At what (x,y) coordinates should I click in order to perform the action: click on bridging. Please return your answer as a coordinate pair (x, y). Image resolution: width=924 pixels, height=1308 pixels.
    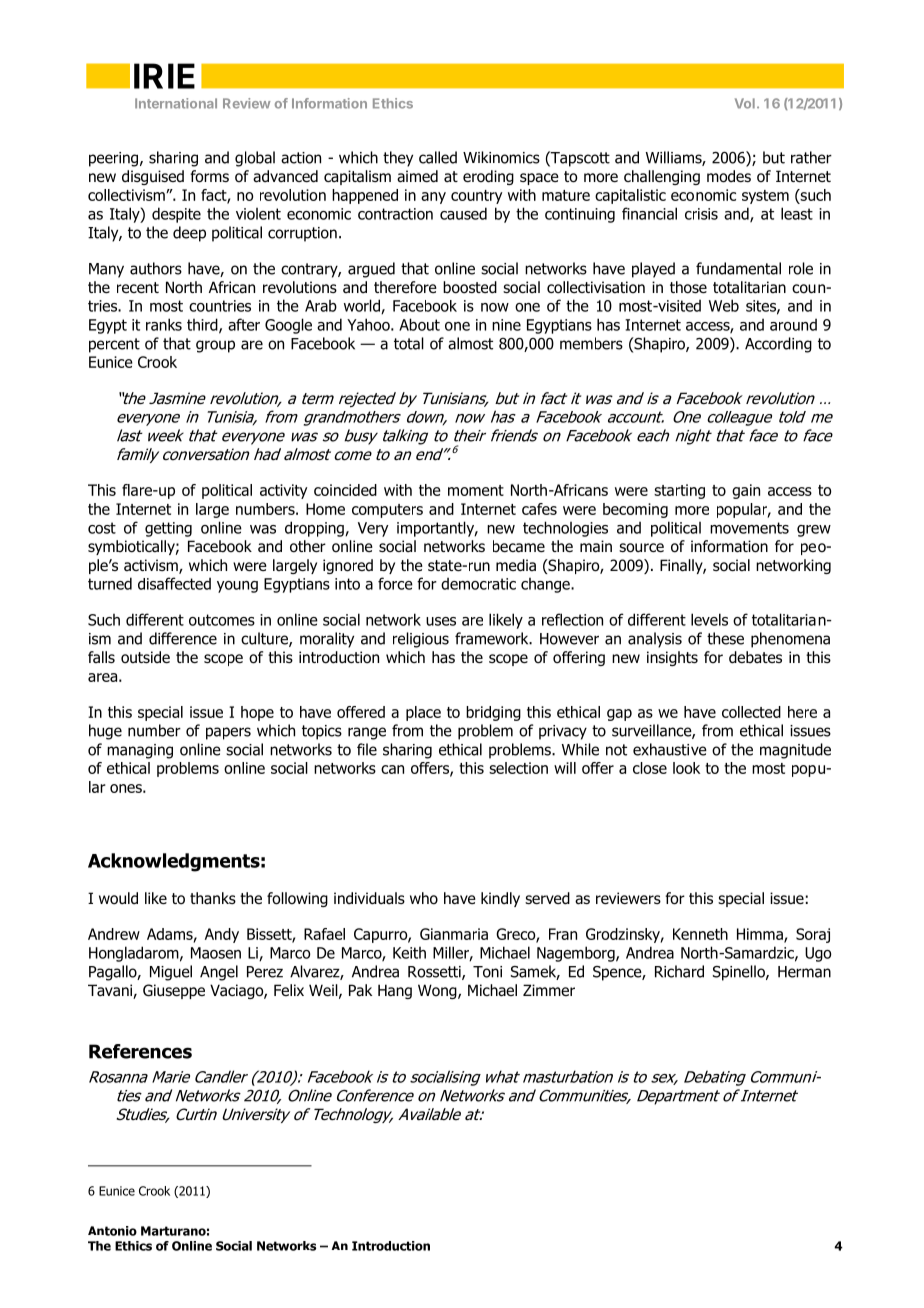
    Looking at the image, I should click on (493, 713).
